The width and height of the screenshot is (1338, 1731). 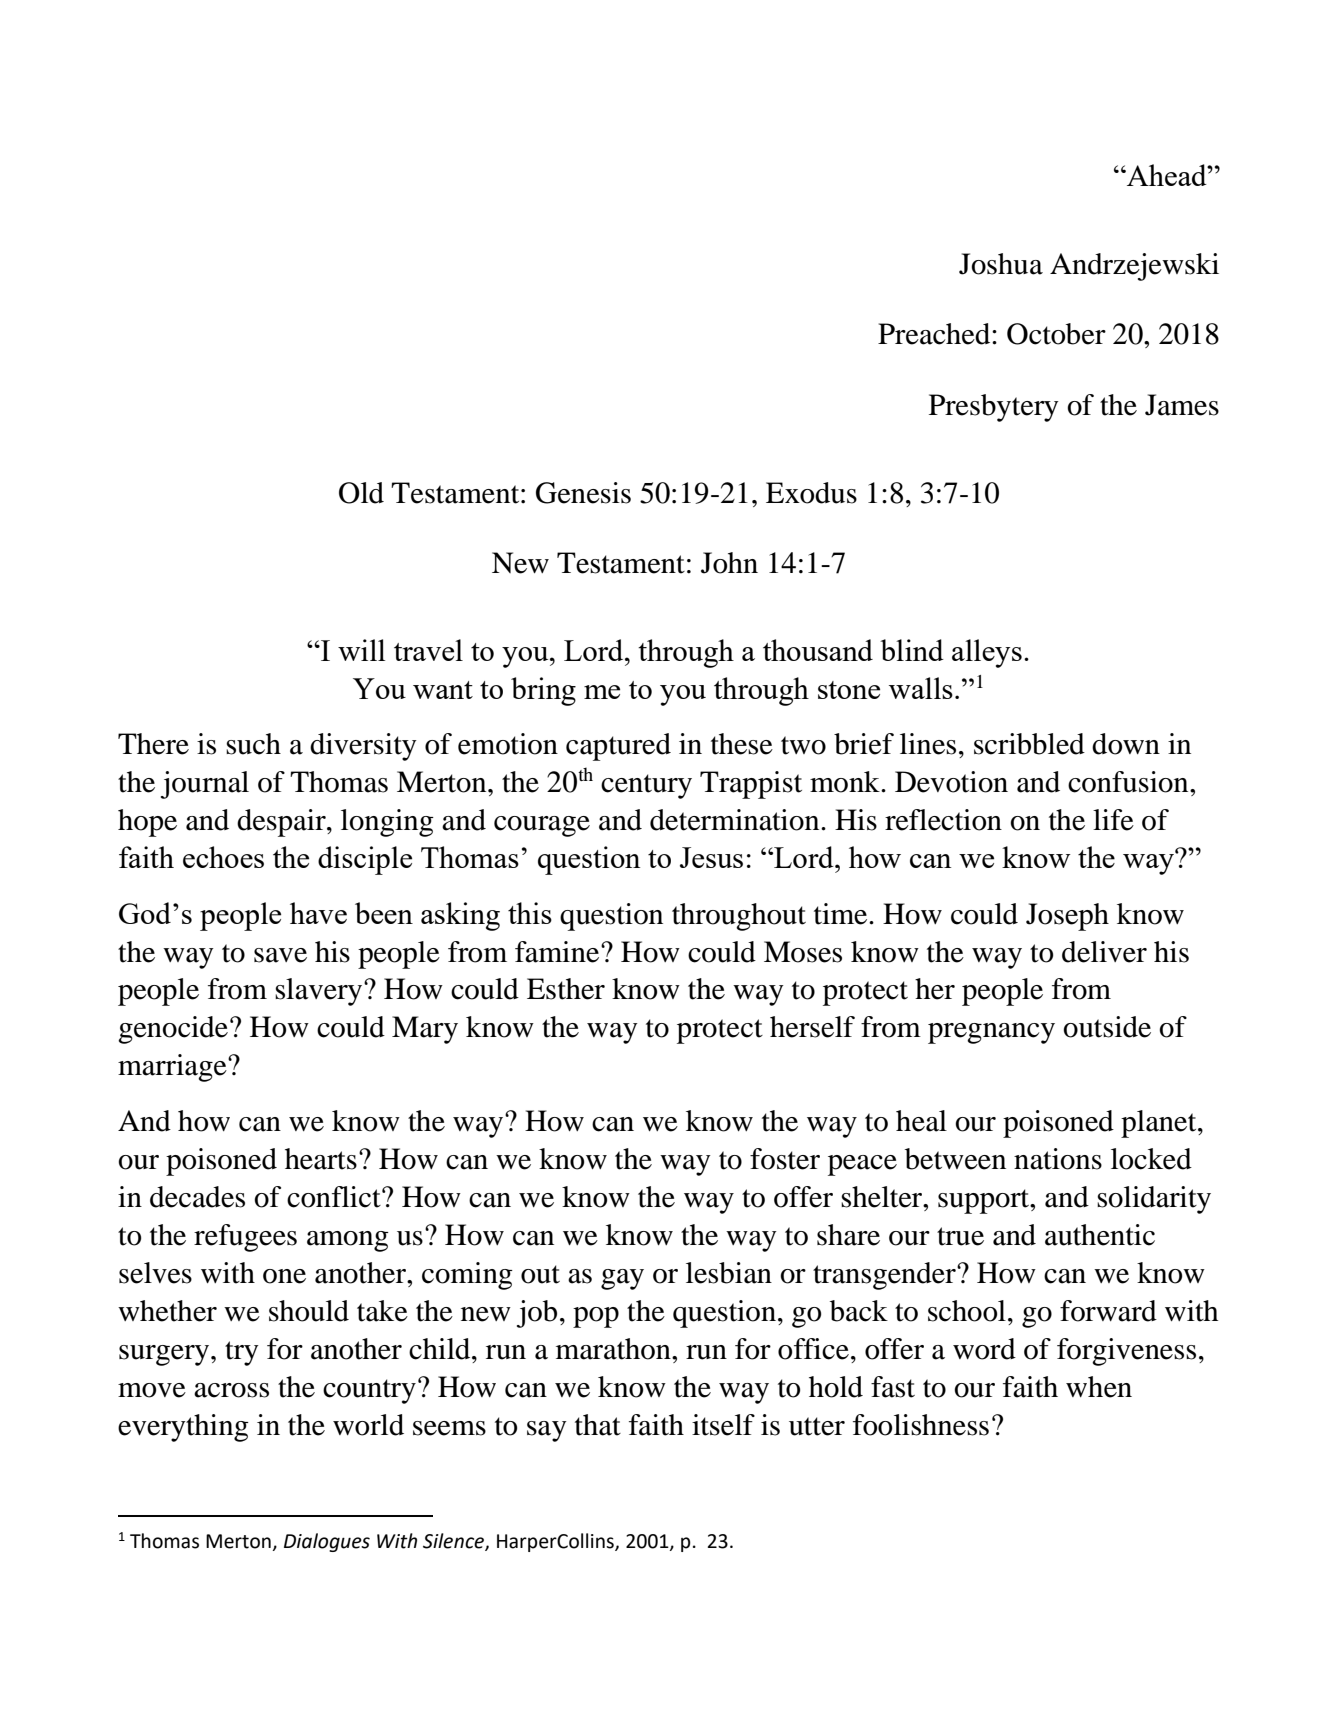 I want to click on Genesis, so click(x=583, y=493).
